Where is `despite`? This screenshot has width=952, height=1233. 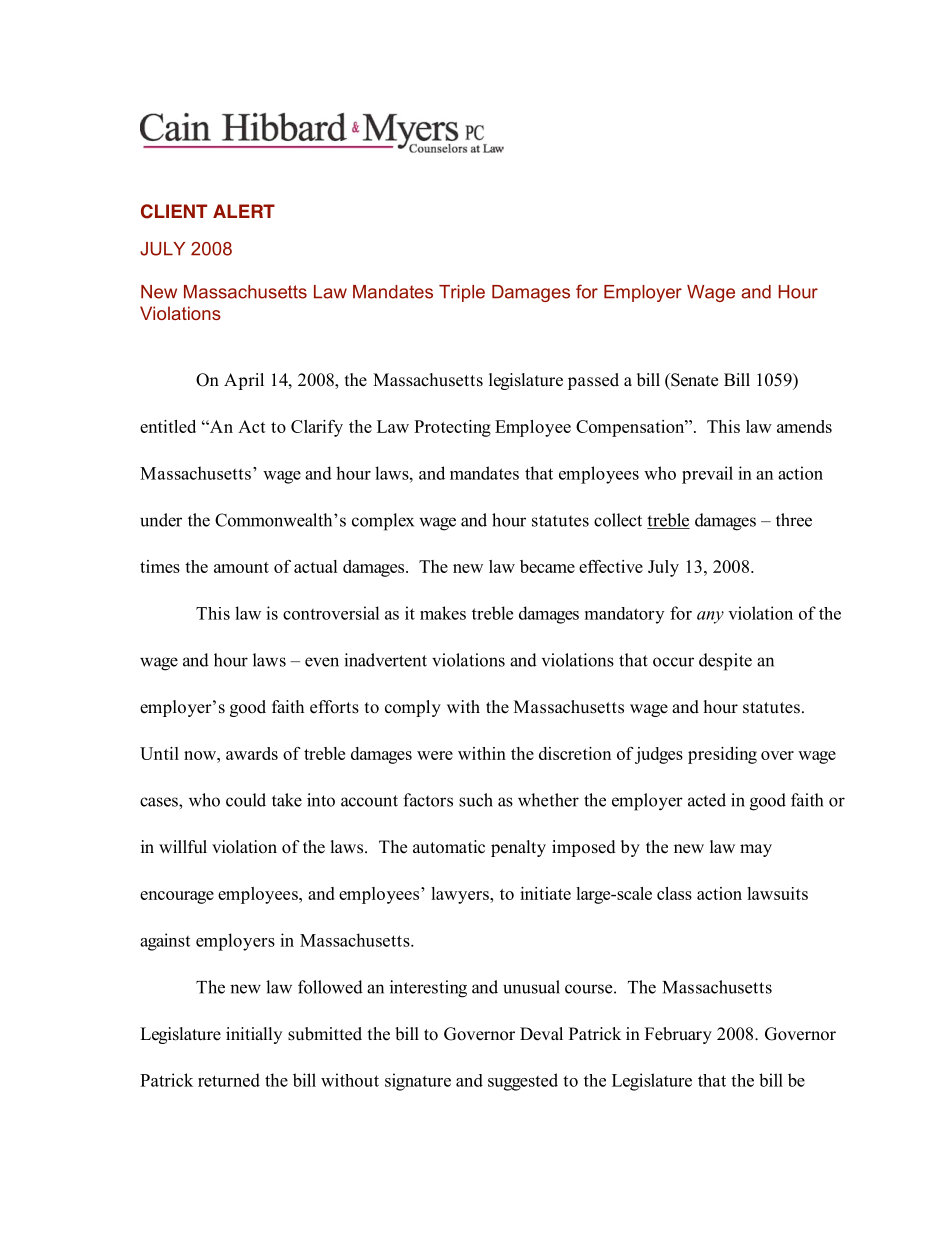
despite is located at coordinates (725, 662).
